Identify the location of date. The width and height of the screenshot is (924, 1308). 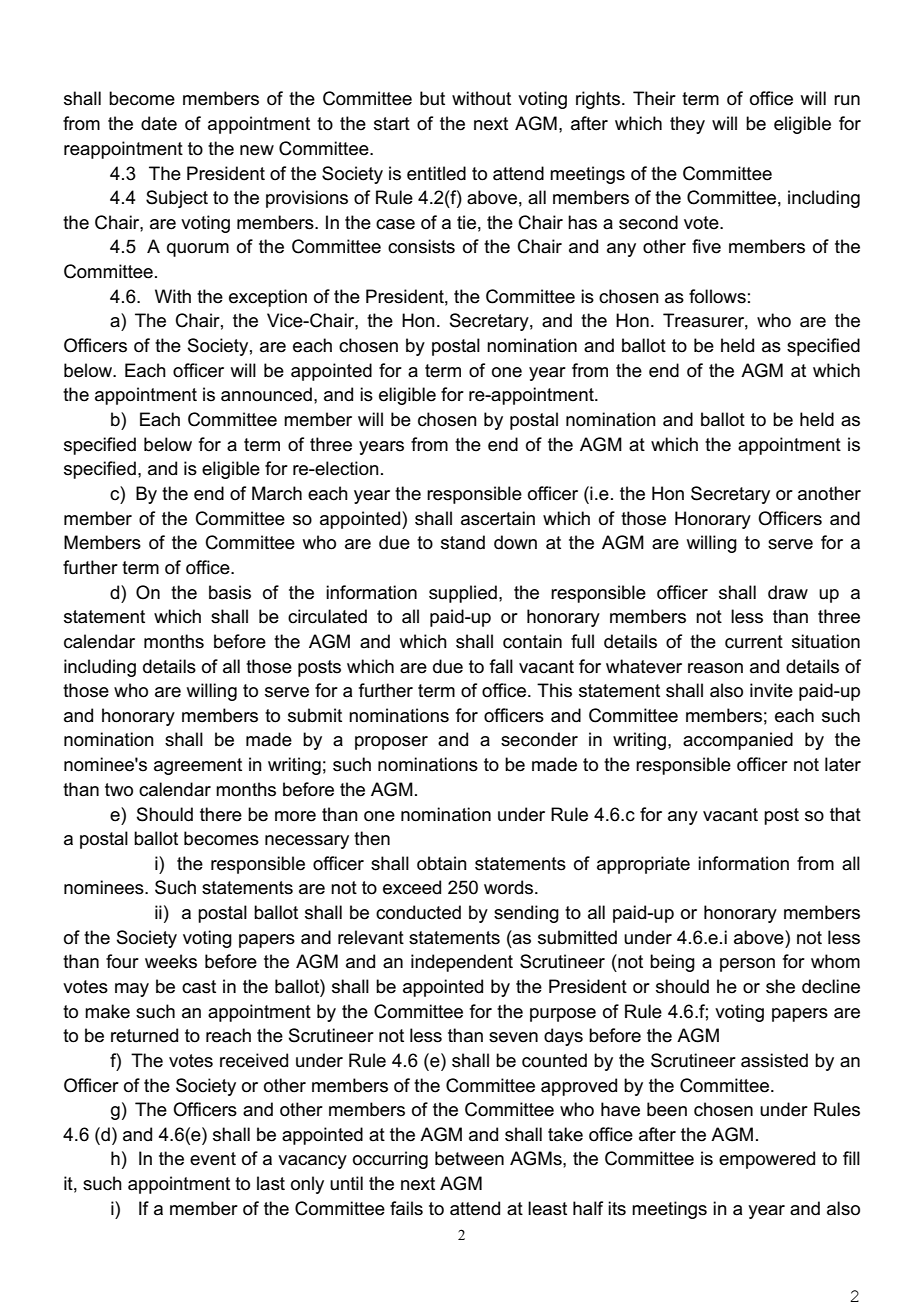
(159, 123).
